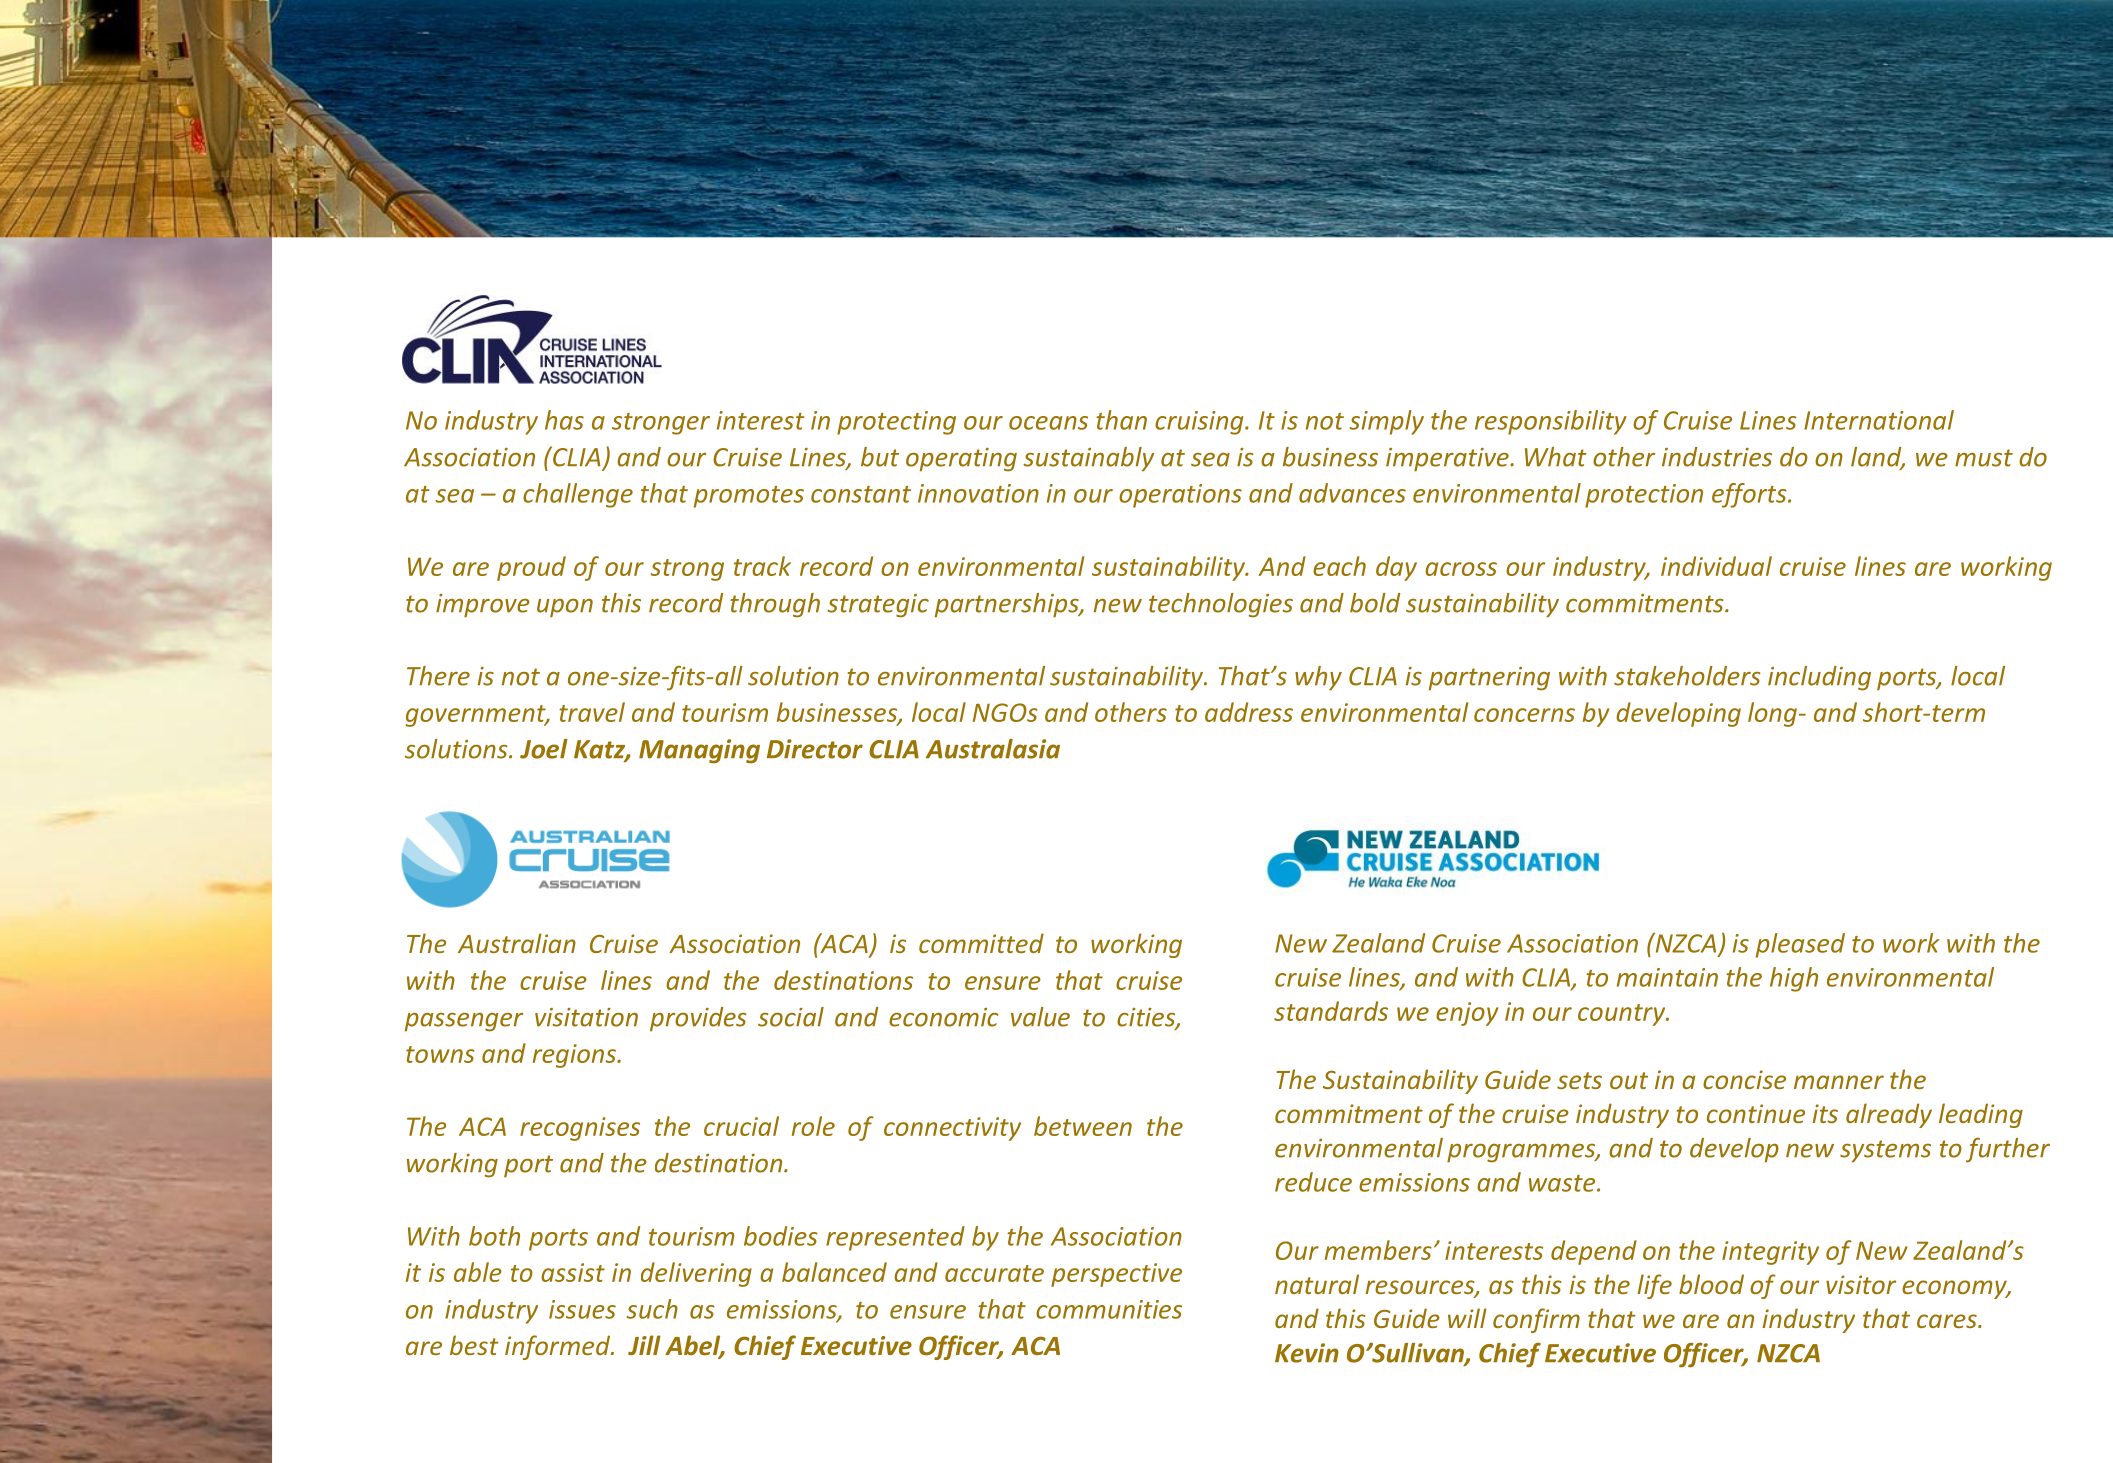  Describe the element at coordinates (652, 1309) in the document. I see `such` at that location.
